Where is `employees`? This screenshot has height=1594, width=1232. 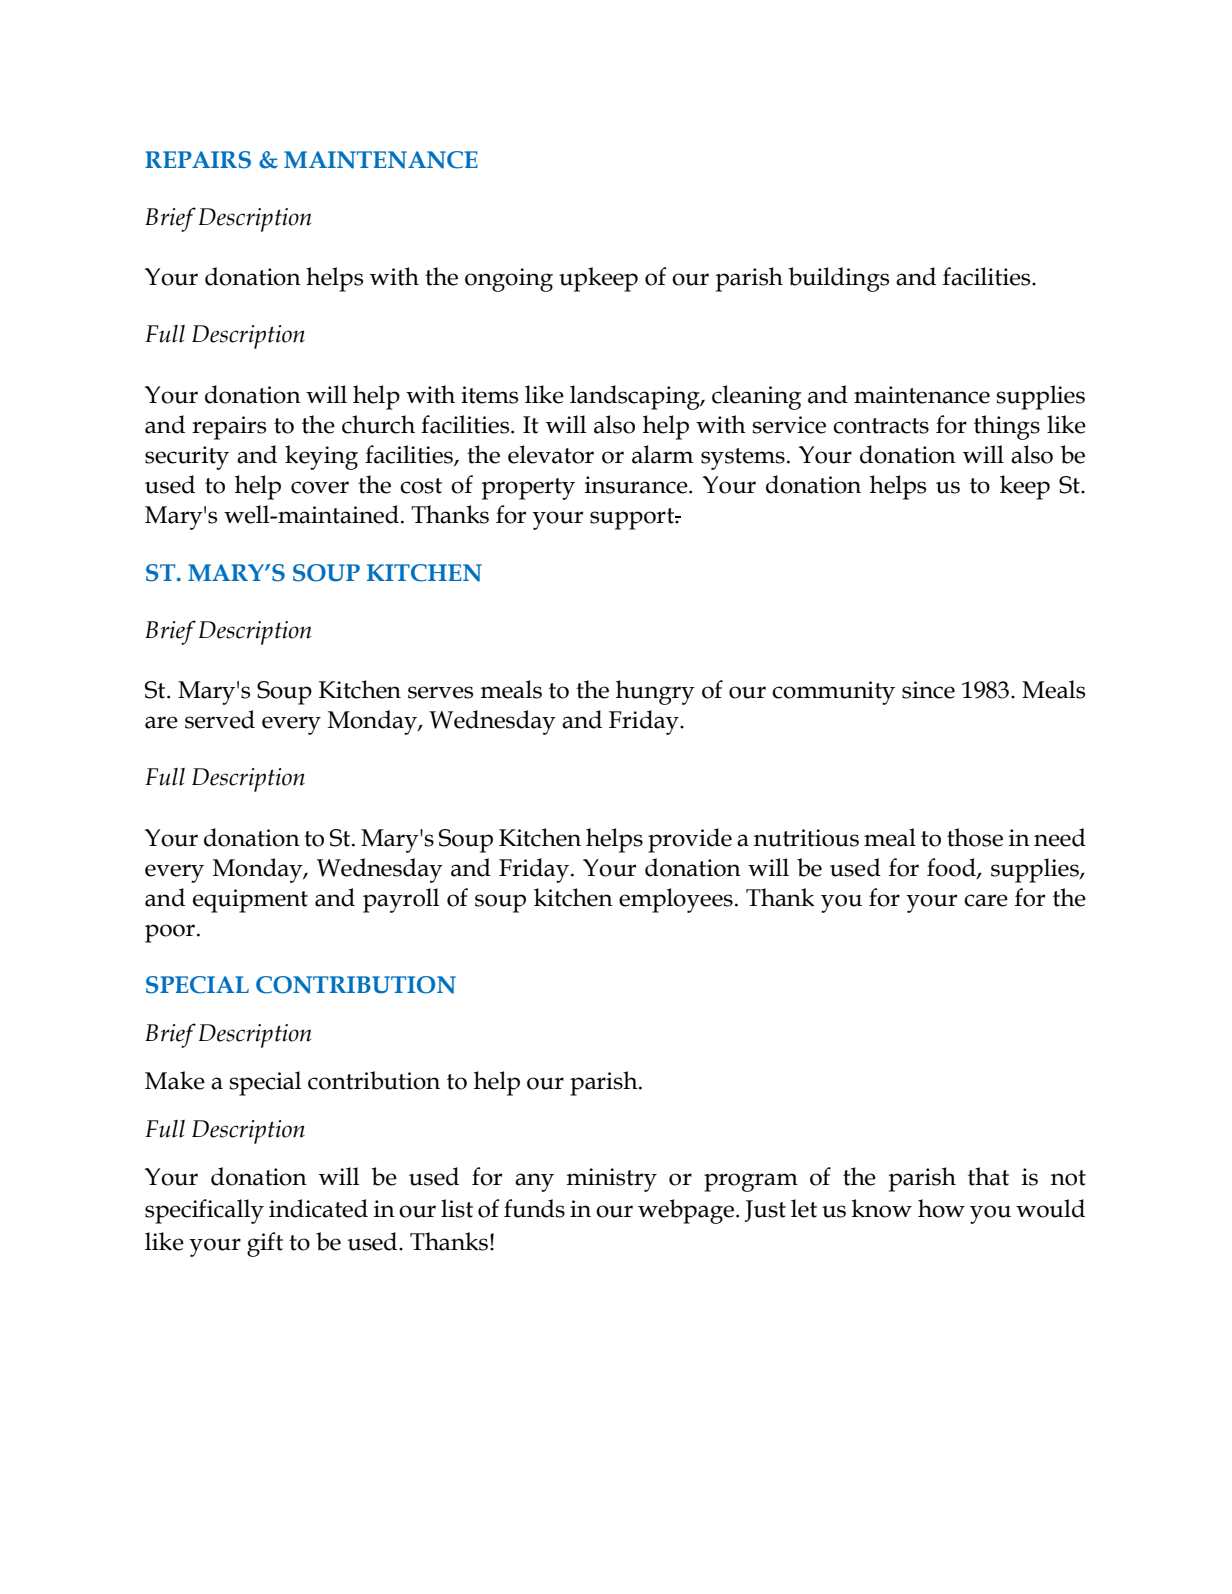
employees is located at coordinates (676, 900).
